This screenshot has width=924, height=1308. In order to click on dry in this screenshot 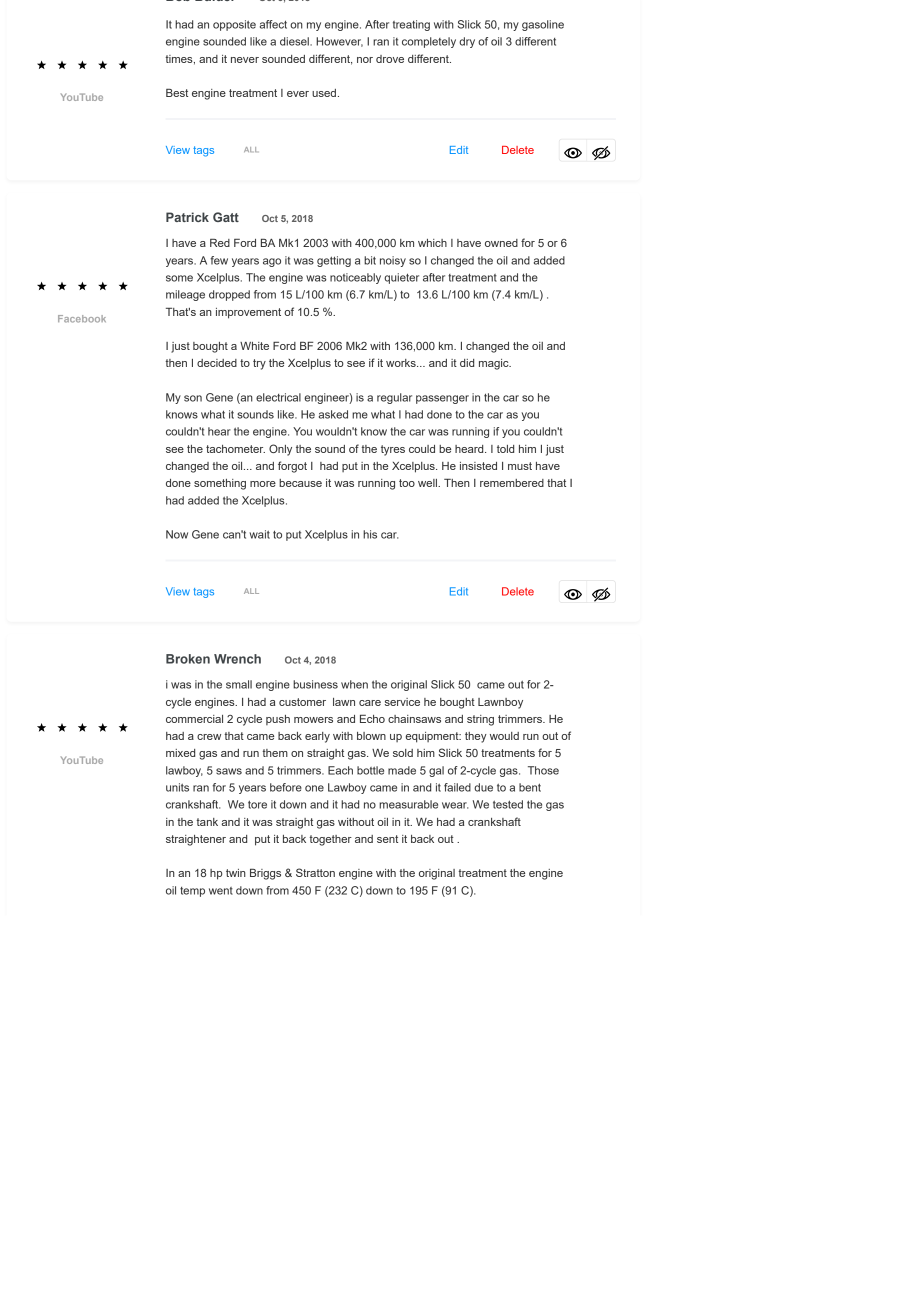, I will do `click(467, 42)`.
